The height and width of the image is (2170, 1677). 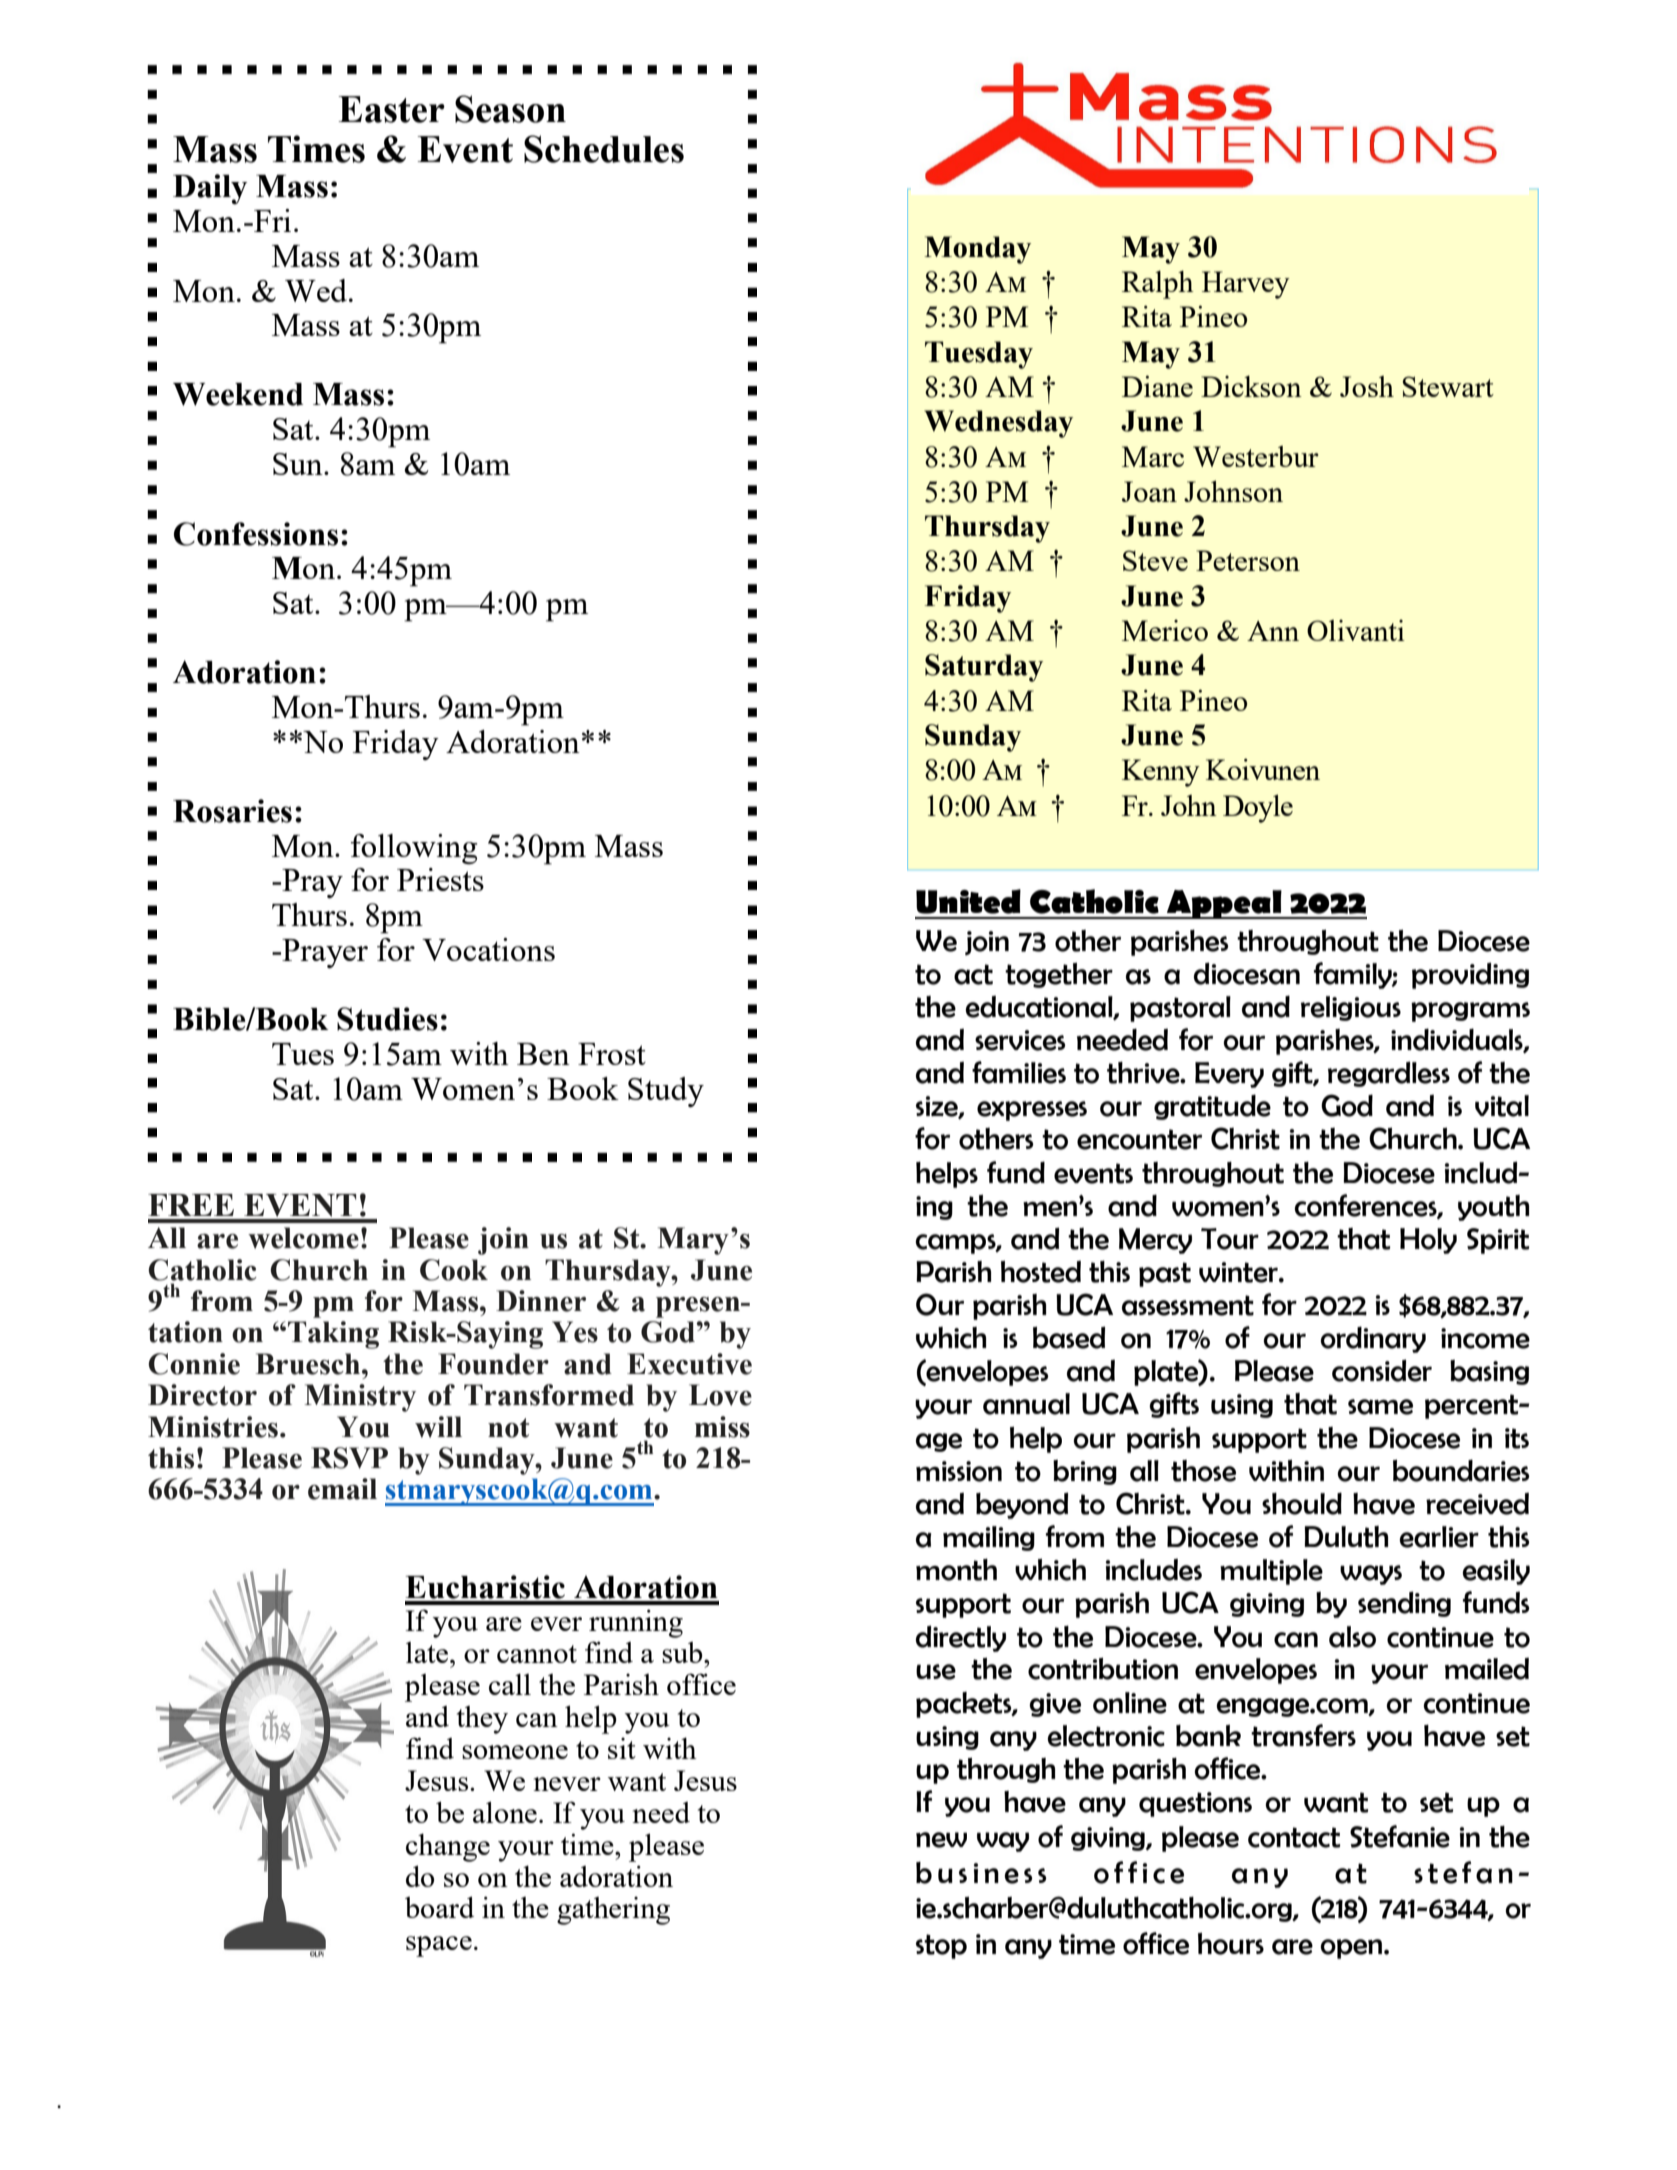 I want to click on Studies, so click(x=387, y=1019).
